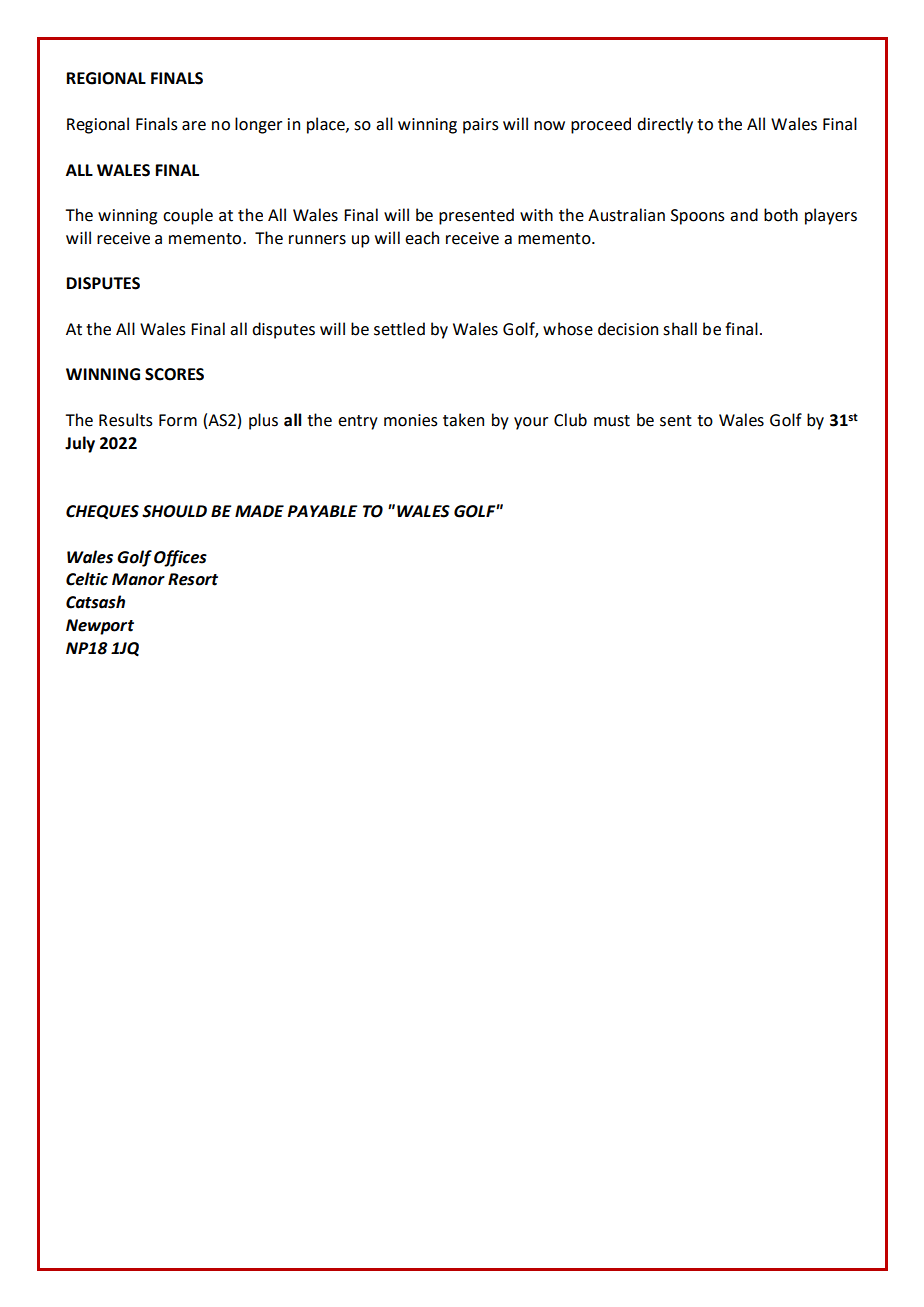 Image resolution: width=924 pixels, height=1307 pixels. Describe the element at coordinates (188, 216) in the screenshot. I see `couple` at that location.
